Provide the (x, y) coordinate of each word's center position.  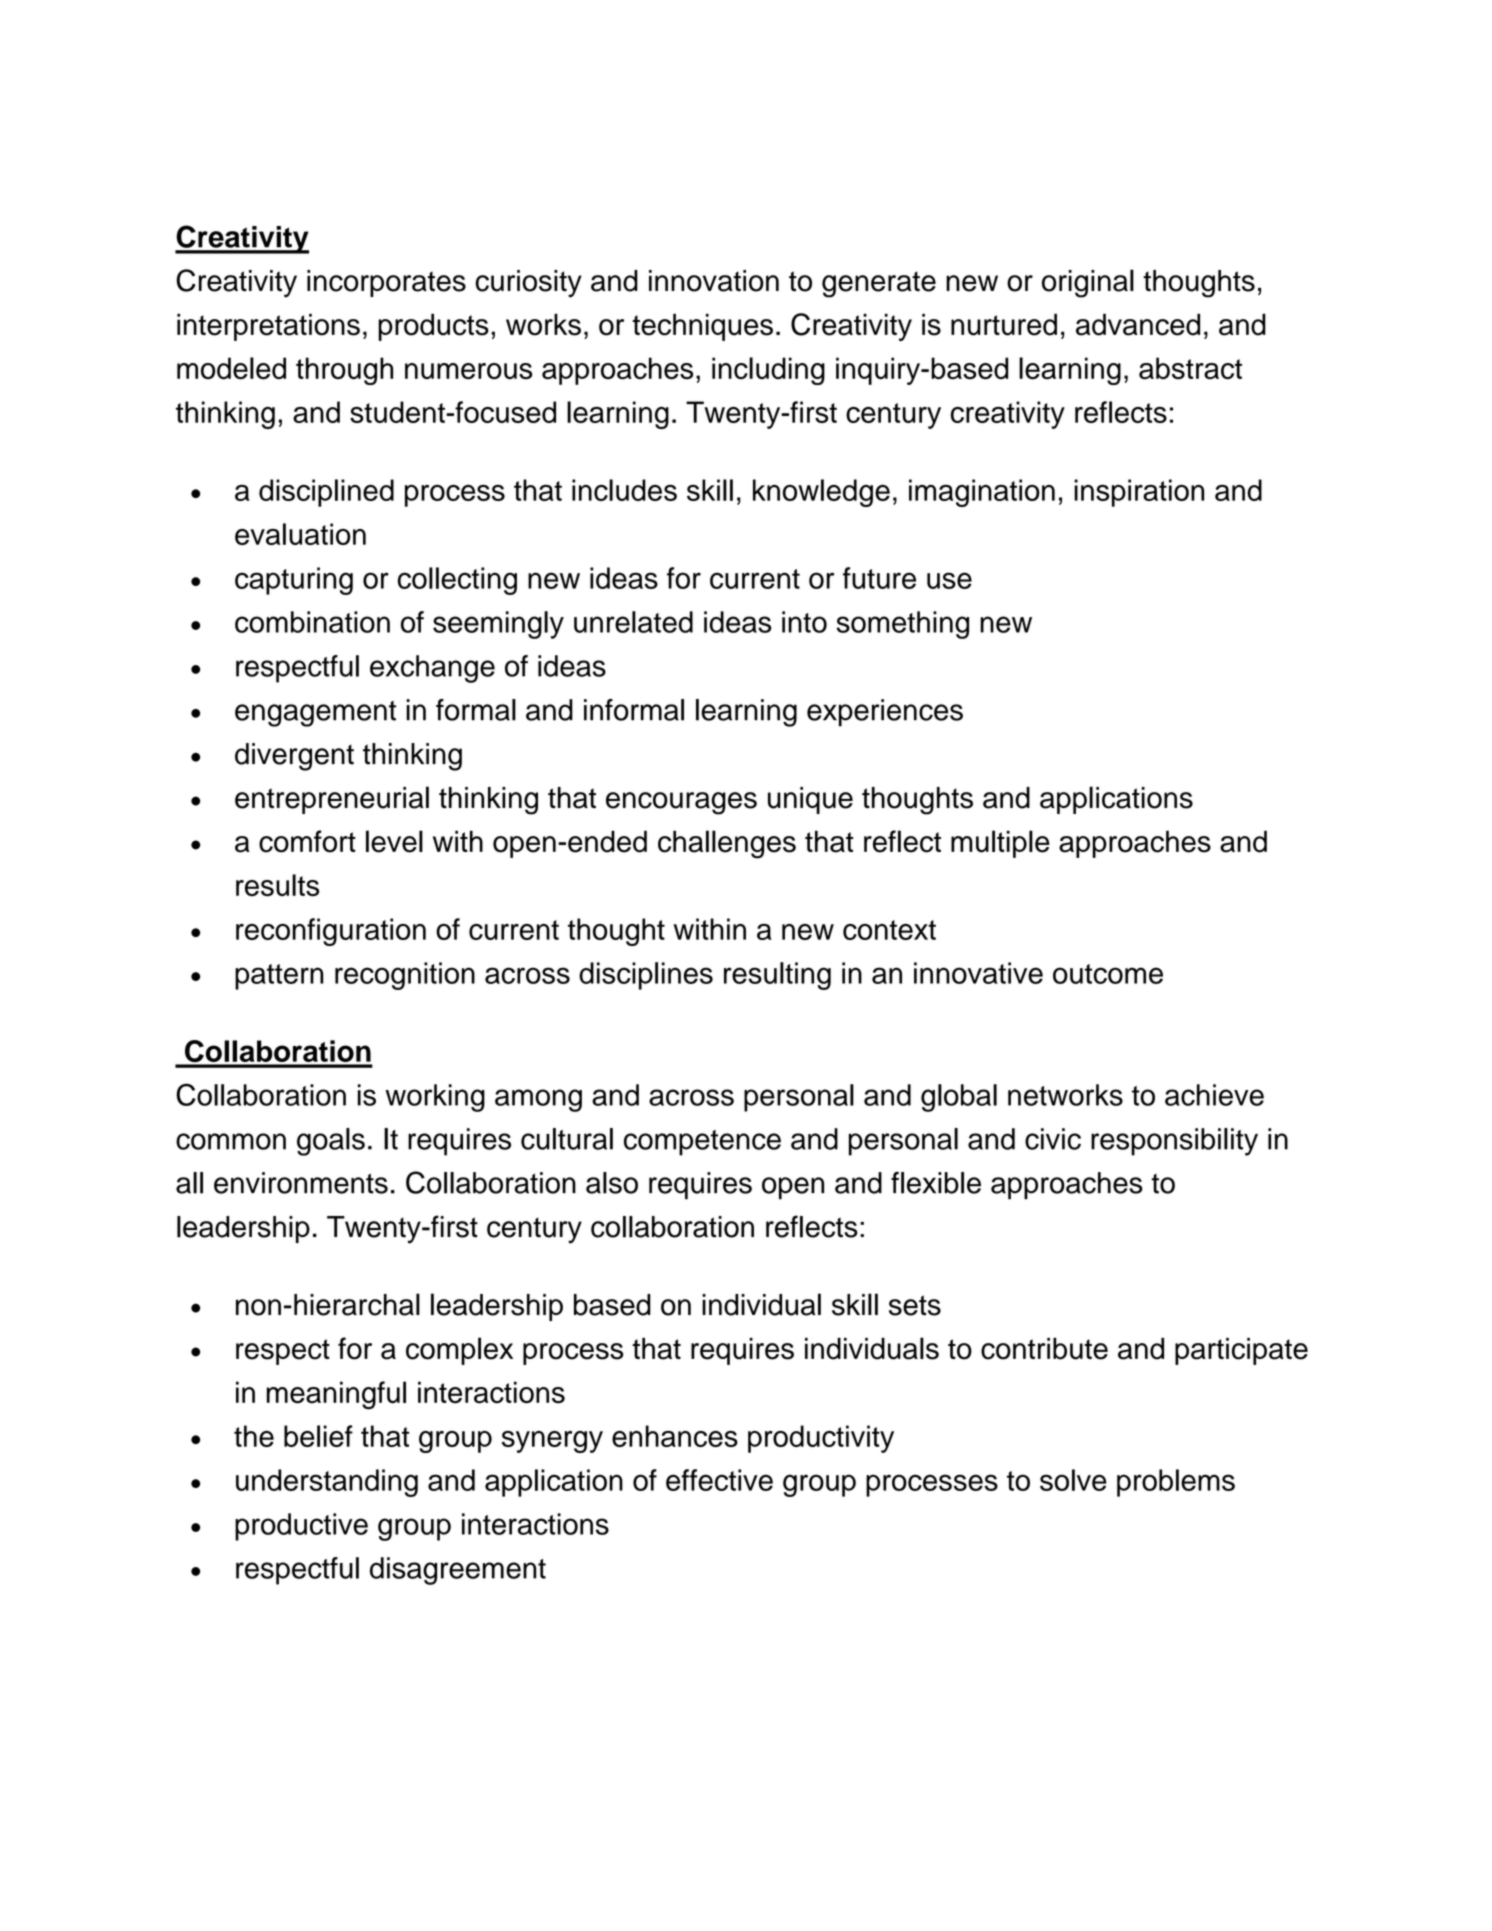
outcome (1108, 974)
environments (301, 1183)
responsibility (1174, 1142)
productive (301, 1527)
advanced (1138, 324)
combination (312, 622)
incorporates (386, 283)
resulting (777, 976)
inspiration (1139, 493)
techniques (702, 327)
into (804, 622)
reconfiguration (331, 932)
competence (702, 1143)
